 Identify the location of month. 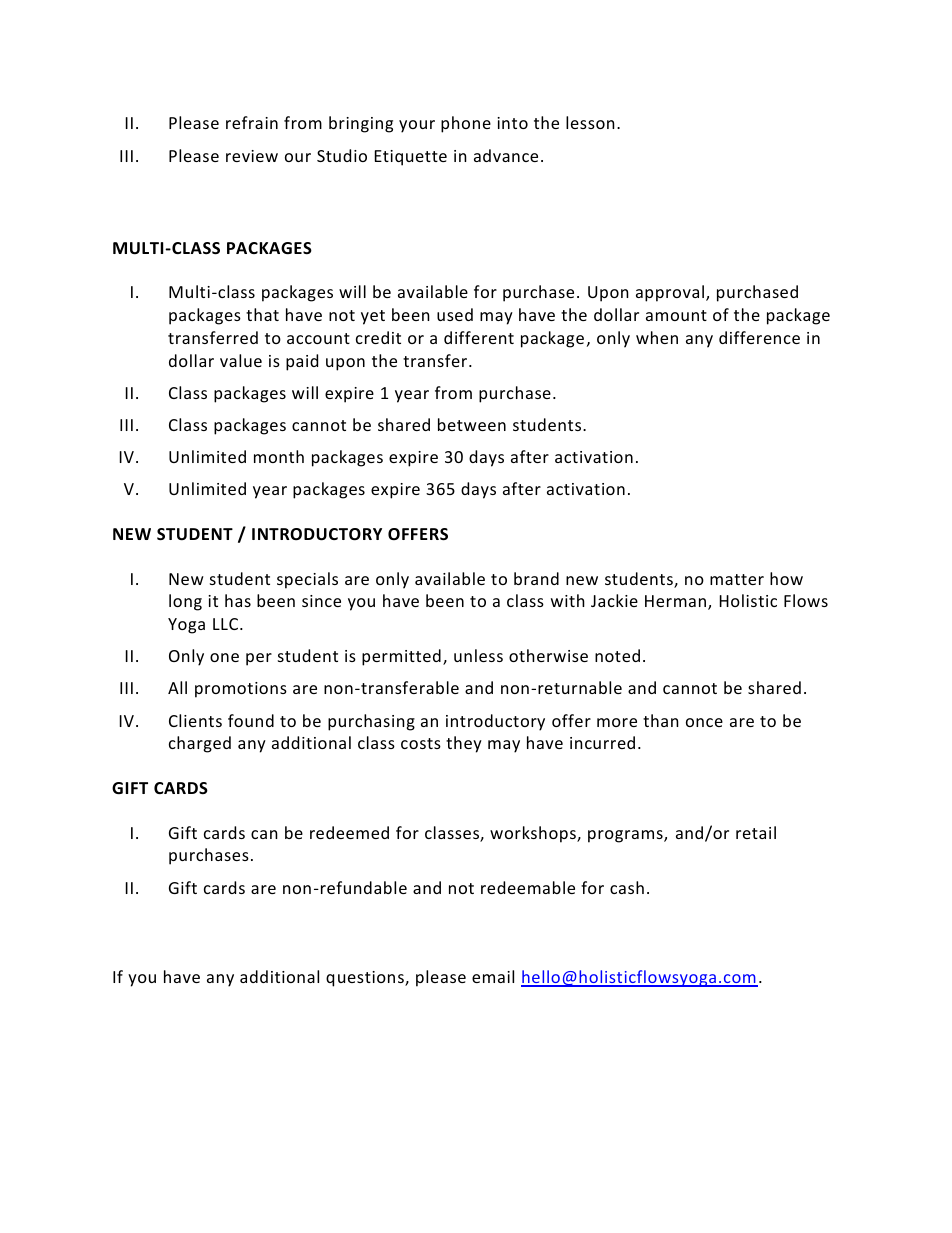
(279, 456).
